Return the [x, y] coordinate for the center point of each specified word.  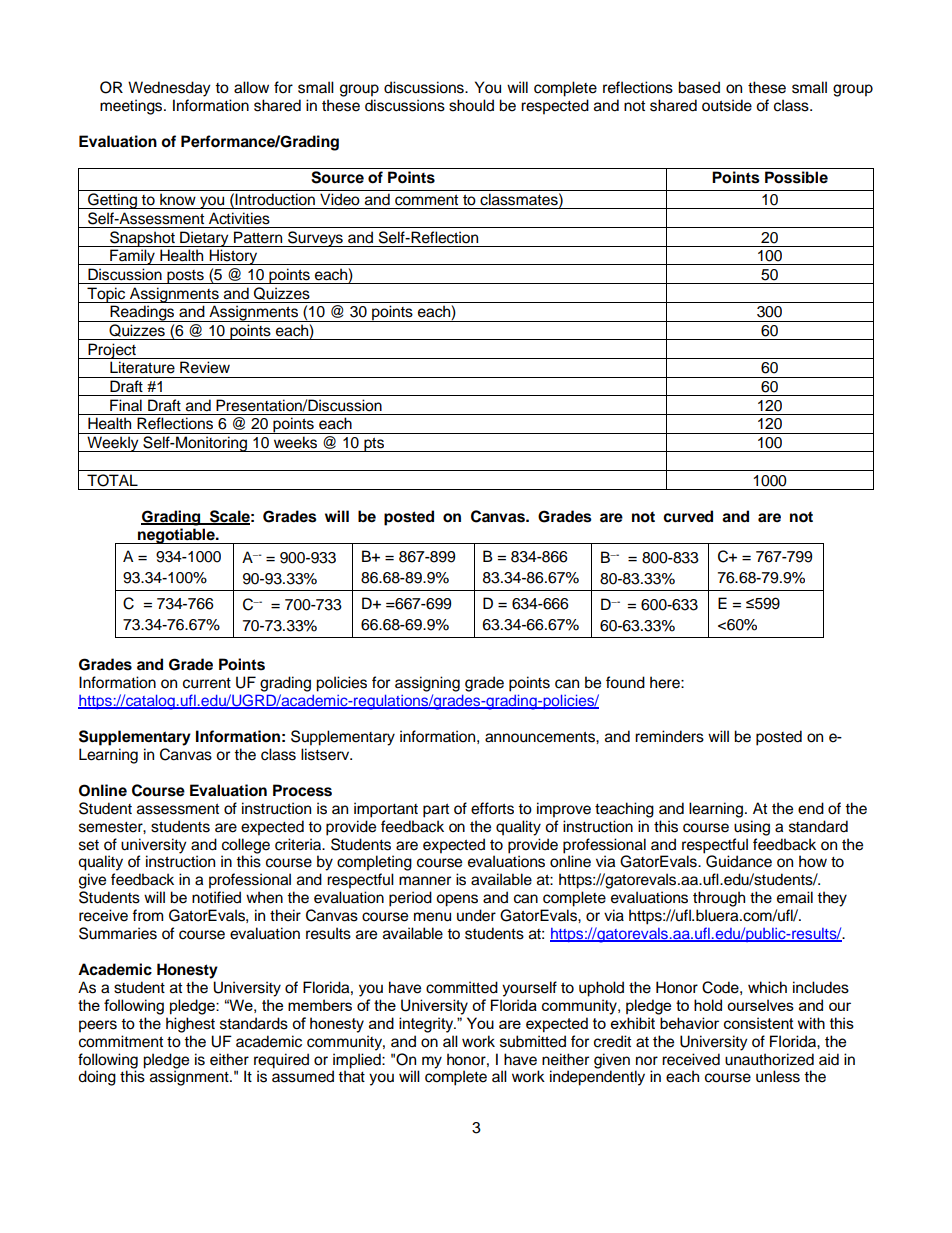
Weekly [113, 444]
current [207, 683]
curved [688, 516]
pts [374, 444]
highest [190, 1025]
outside [727, 105]
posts [185, 277]
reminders [669, 736]
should [471, 105]
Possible [796, 177]
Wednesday [169, 89]
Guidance [738, 860]
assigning [427, 684]
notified [216, 897]
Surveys [315, 239]
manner [425, 881]
